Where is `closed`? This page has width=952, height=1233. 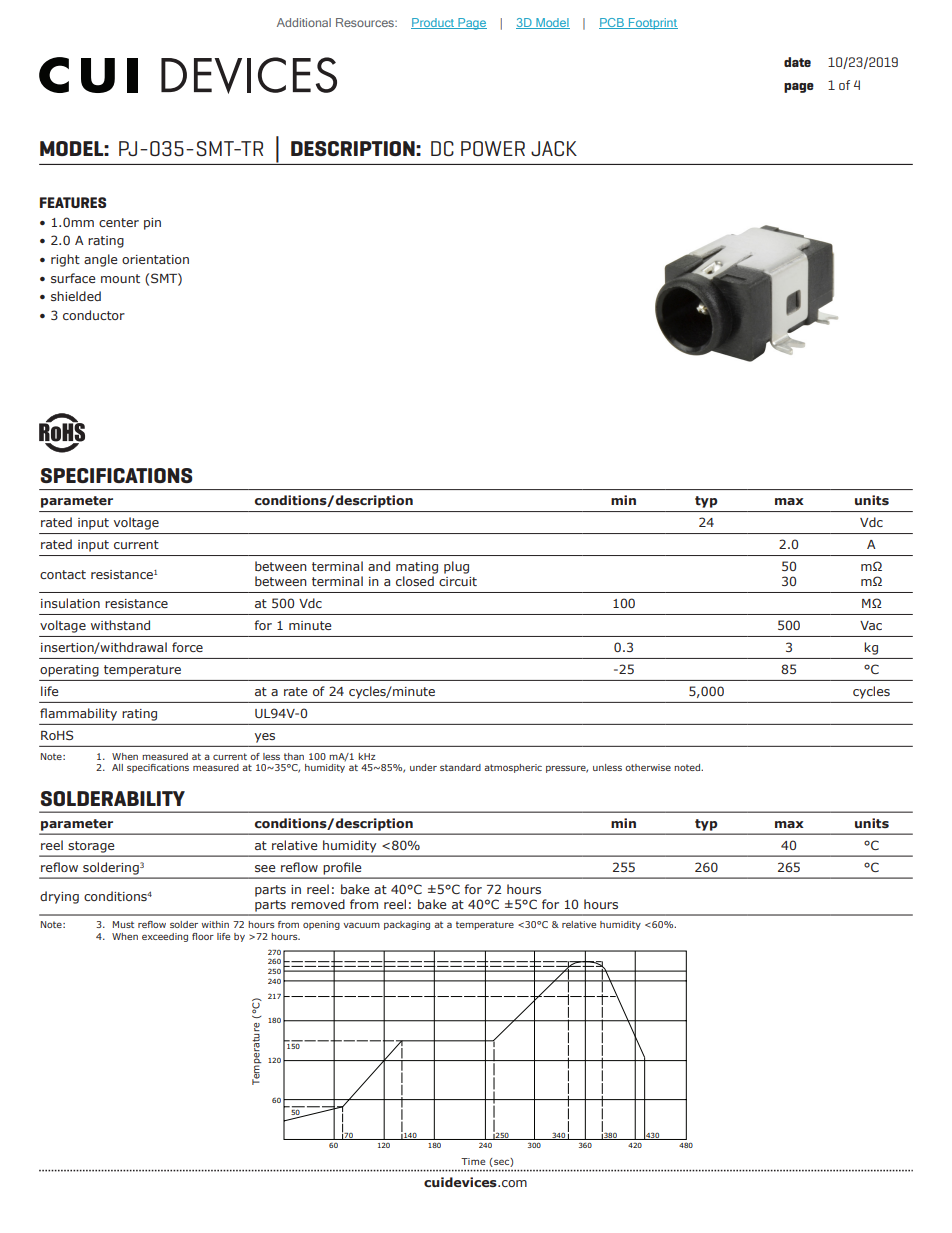
closed is located at coordinates (415, 581).
